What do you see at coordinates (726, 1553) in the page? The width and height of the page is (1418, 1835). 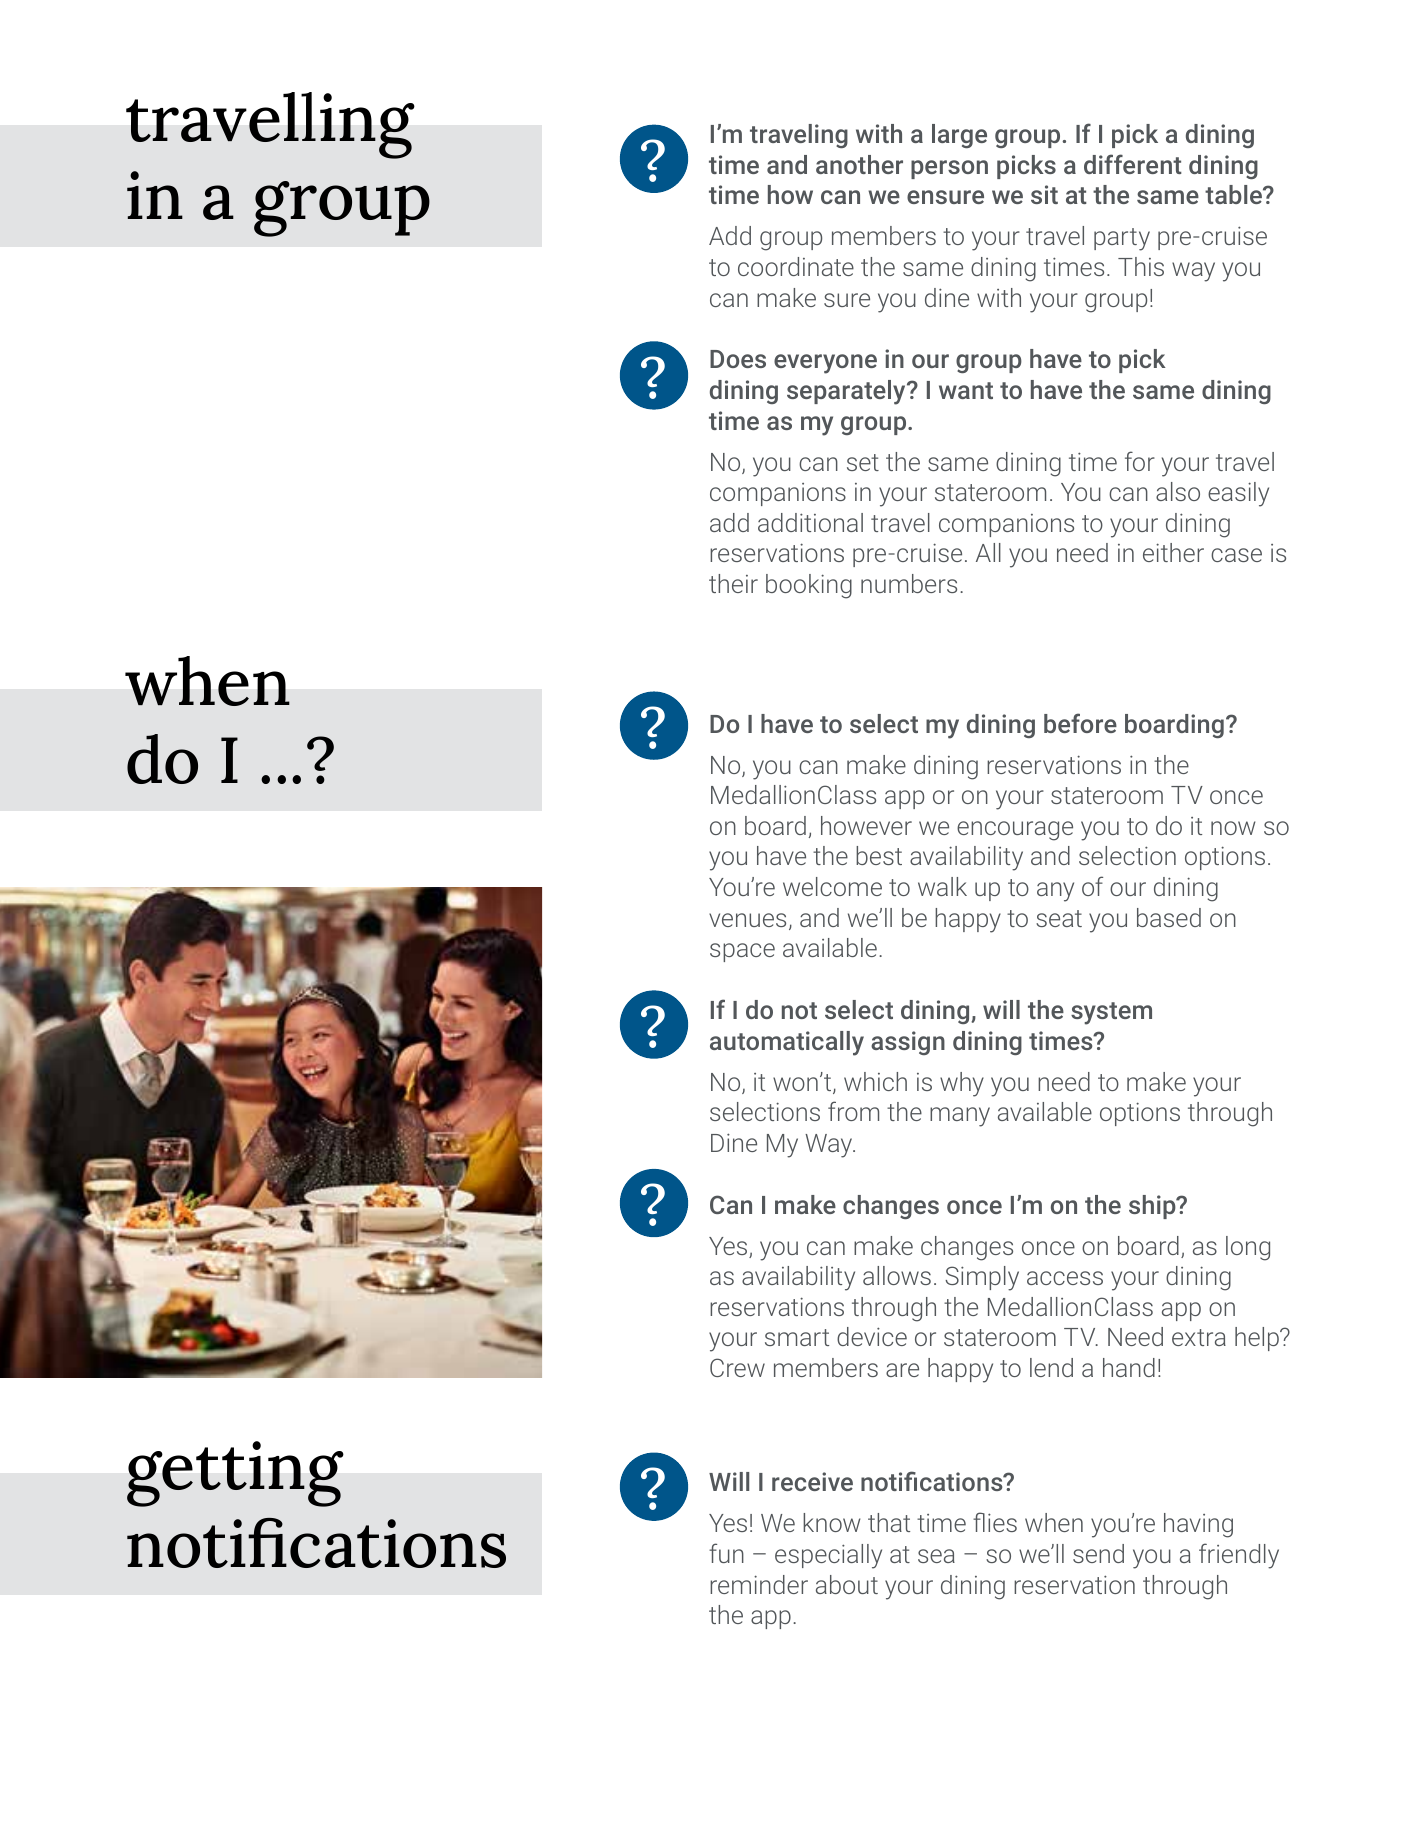 I see `fun` at bounding box center [726, 1553].
